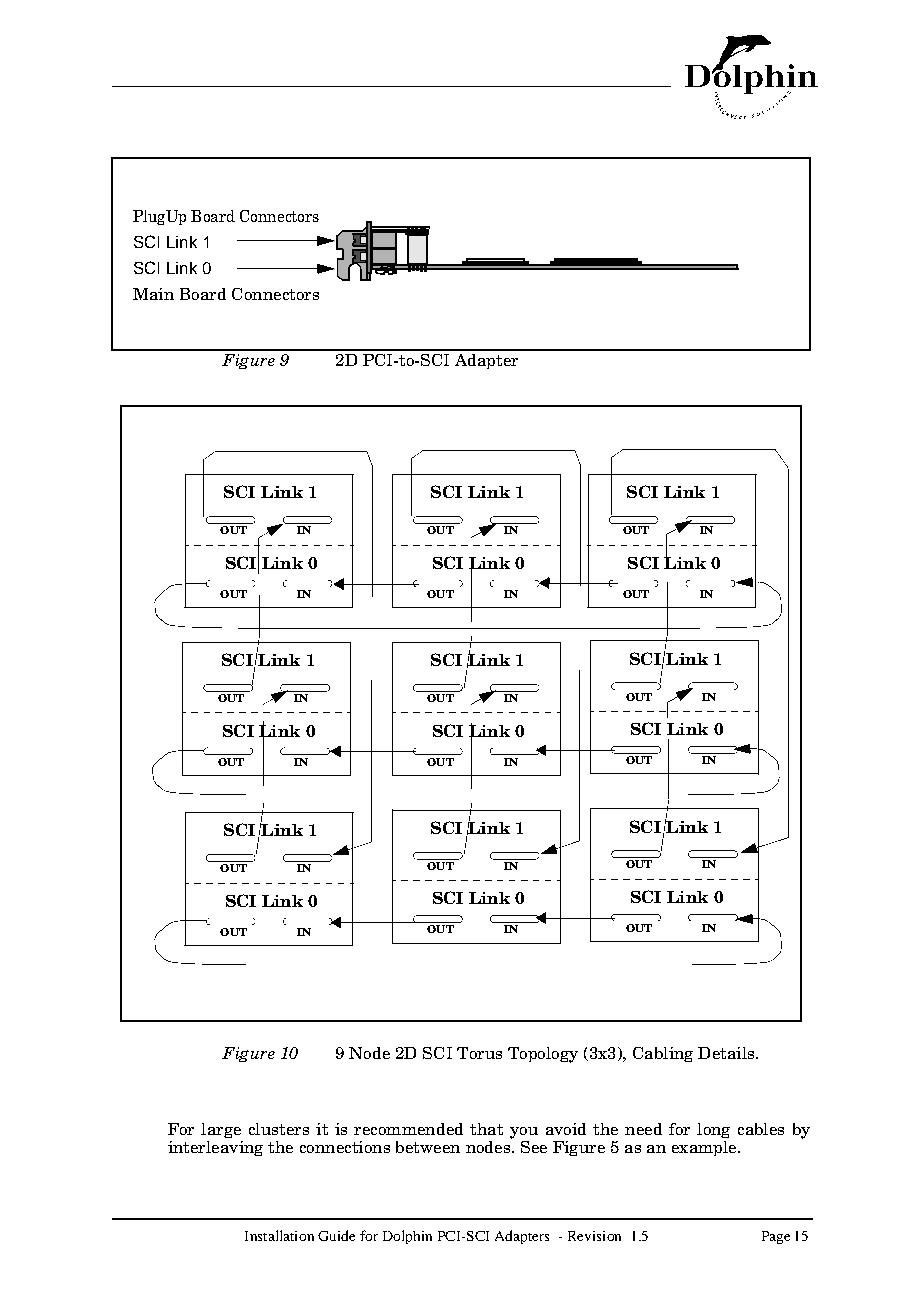  I want to click on Installation, so click(279, 1235).
